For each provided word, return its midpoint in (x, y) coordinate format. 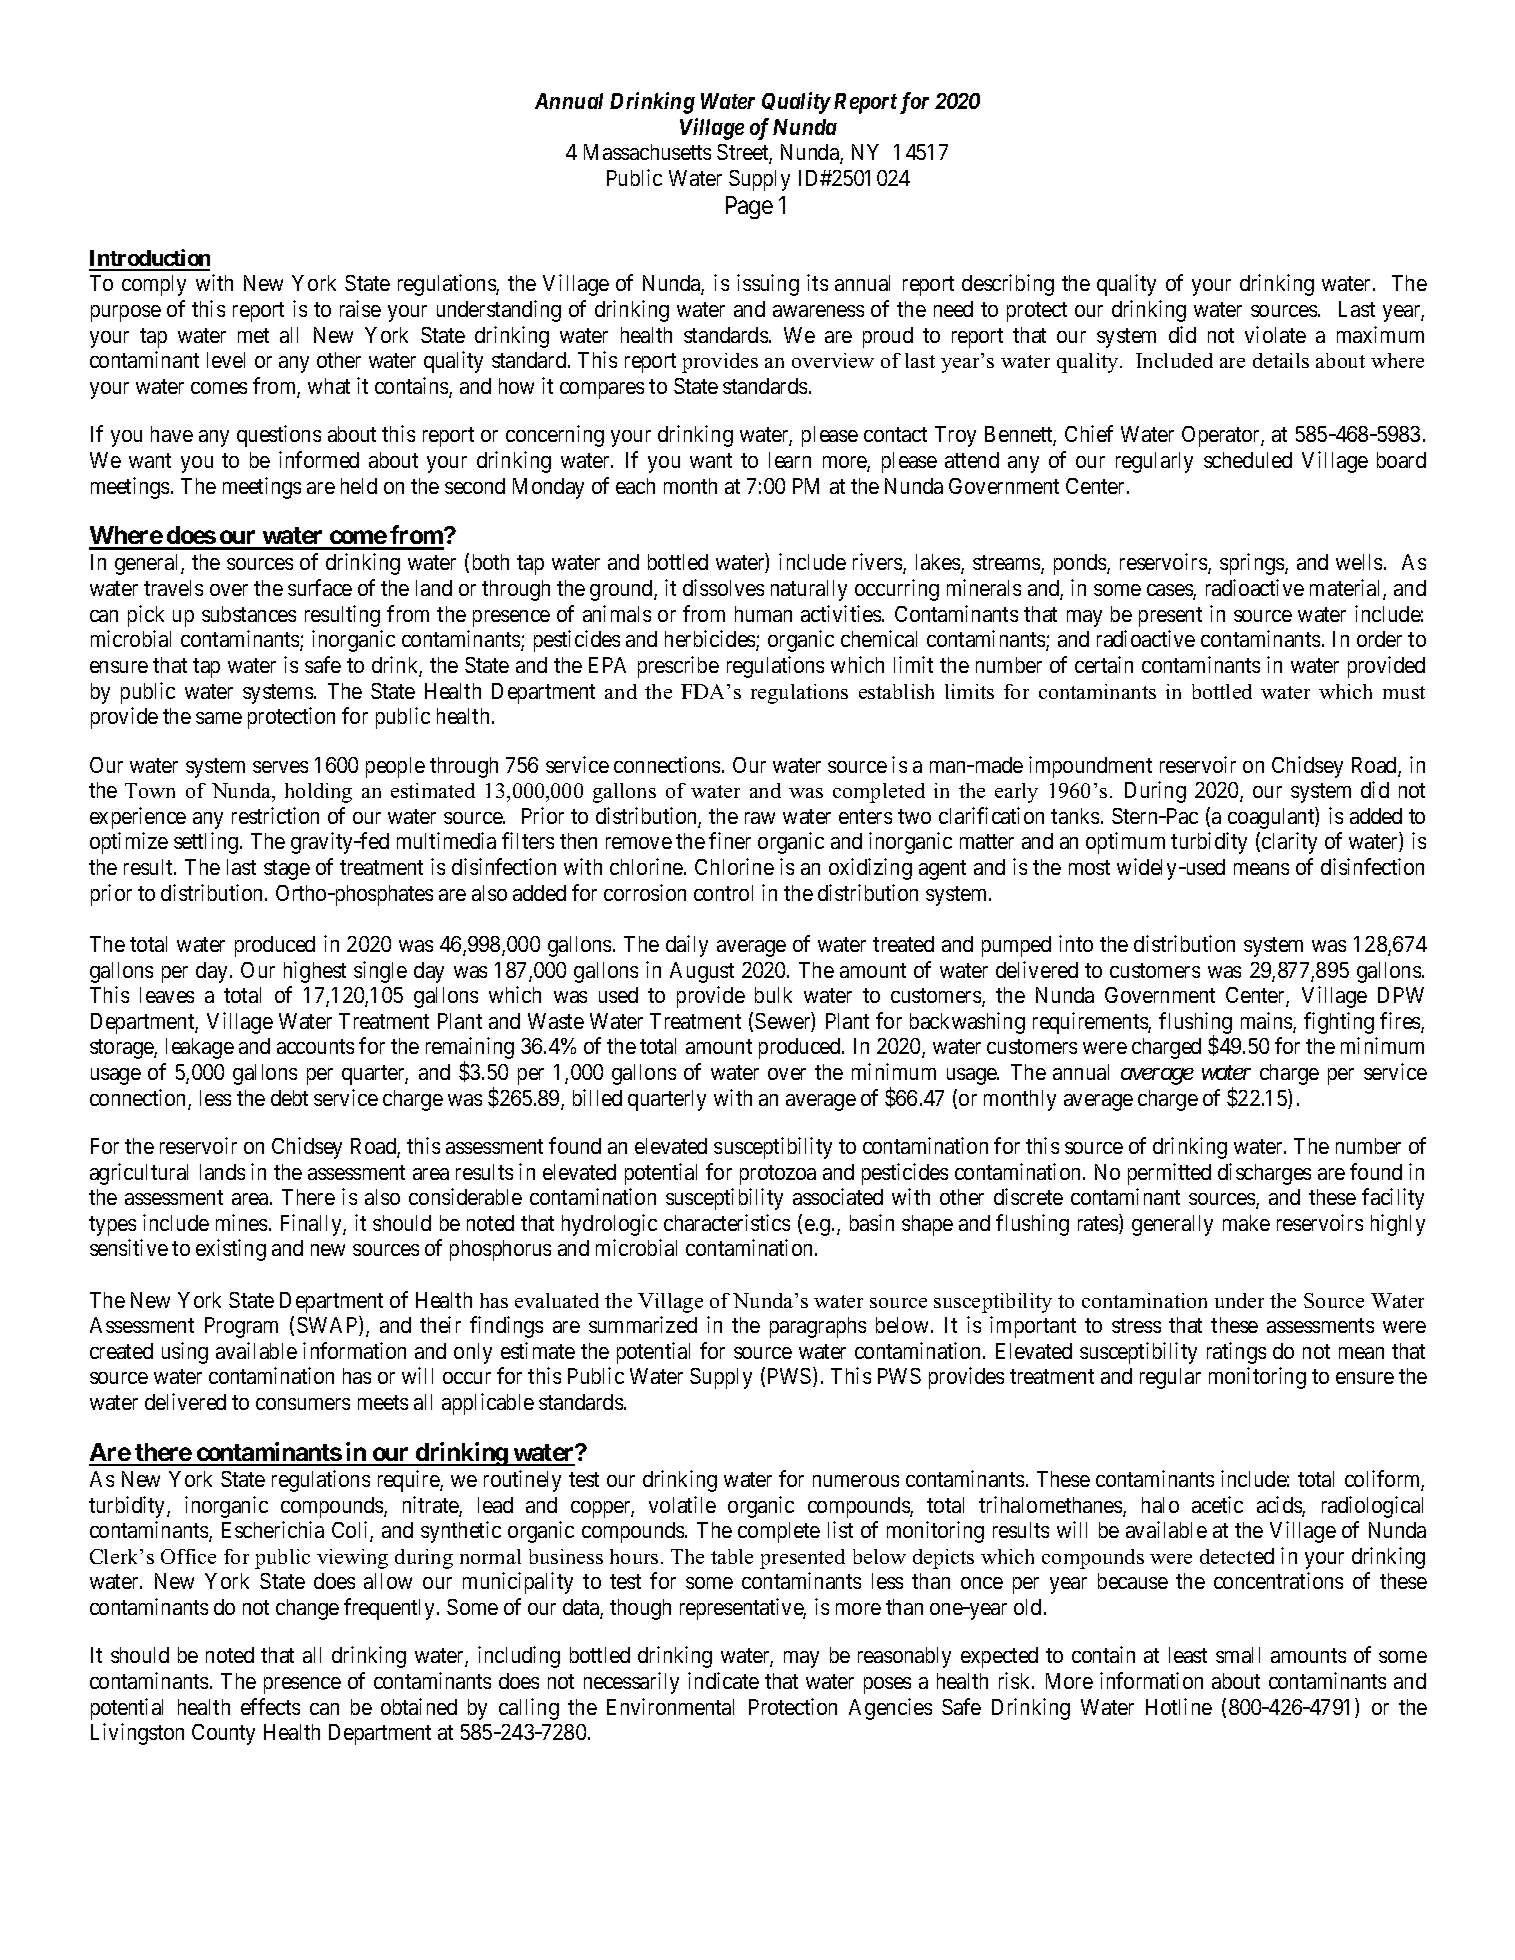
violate (1275, 334)
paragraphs (818, 1327)
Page (749, 207)
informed (319, 459)
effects (270, 1706)
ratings (1236, 1353)
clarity (1289, 843)
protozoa (778, 1175)
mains (1267, 1022)
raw (760, 818)
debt (289, 1098)
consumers (303, 1404)
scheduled (1248, 460)
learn (790, 460)
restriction (275, 815)
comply (154, 285)
